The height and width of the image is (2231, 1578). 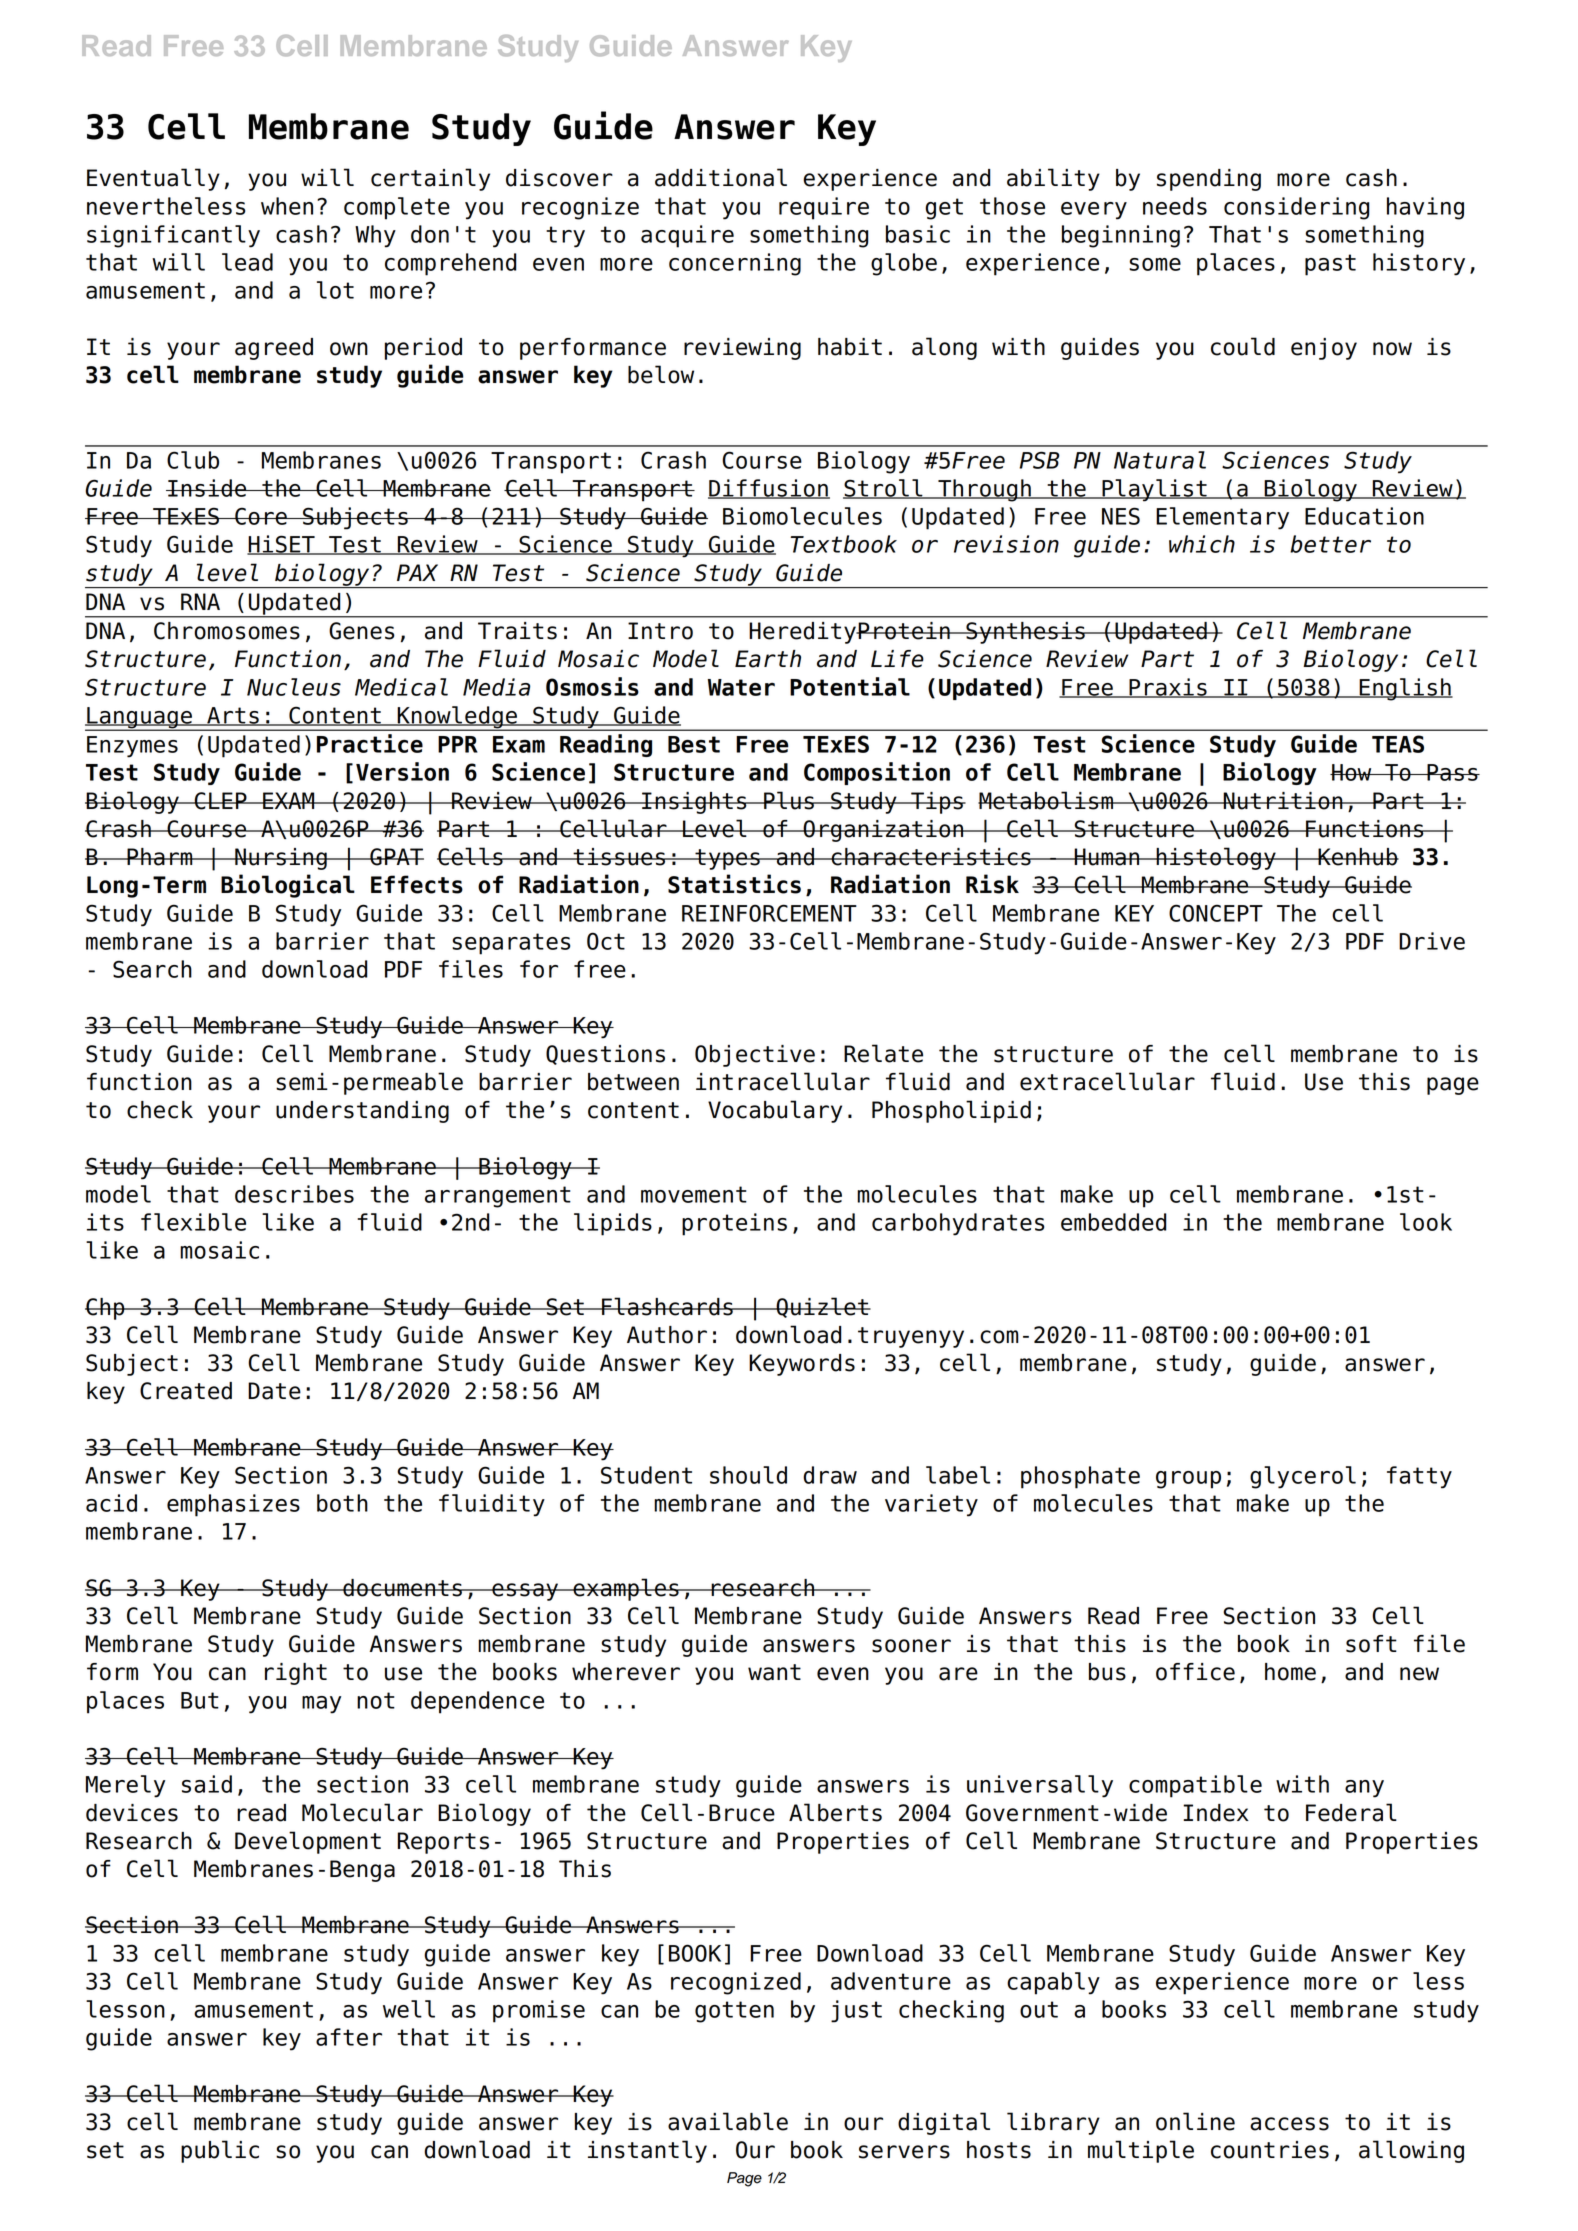 What do you see at coordinates (728, 2121) in the image?
I see `available` at bounding box center [728, 2121].
